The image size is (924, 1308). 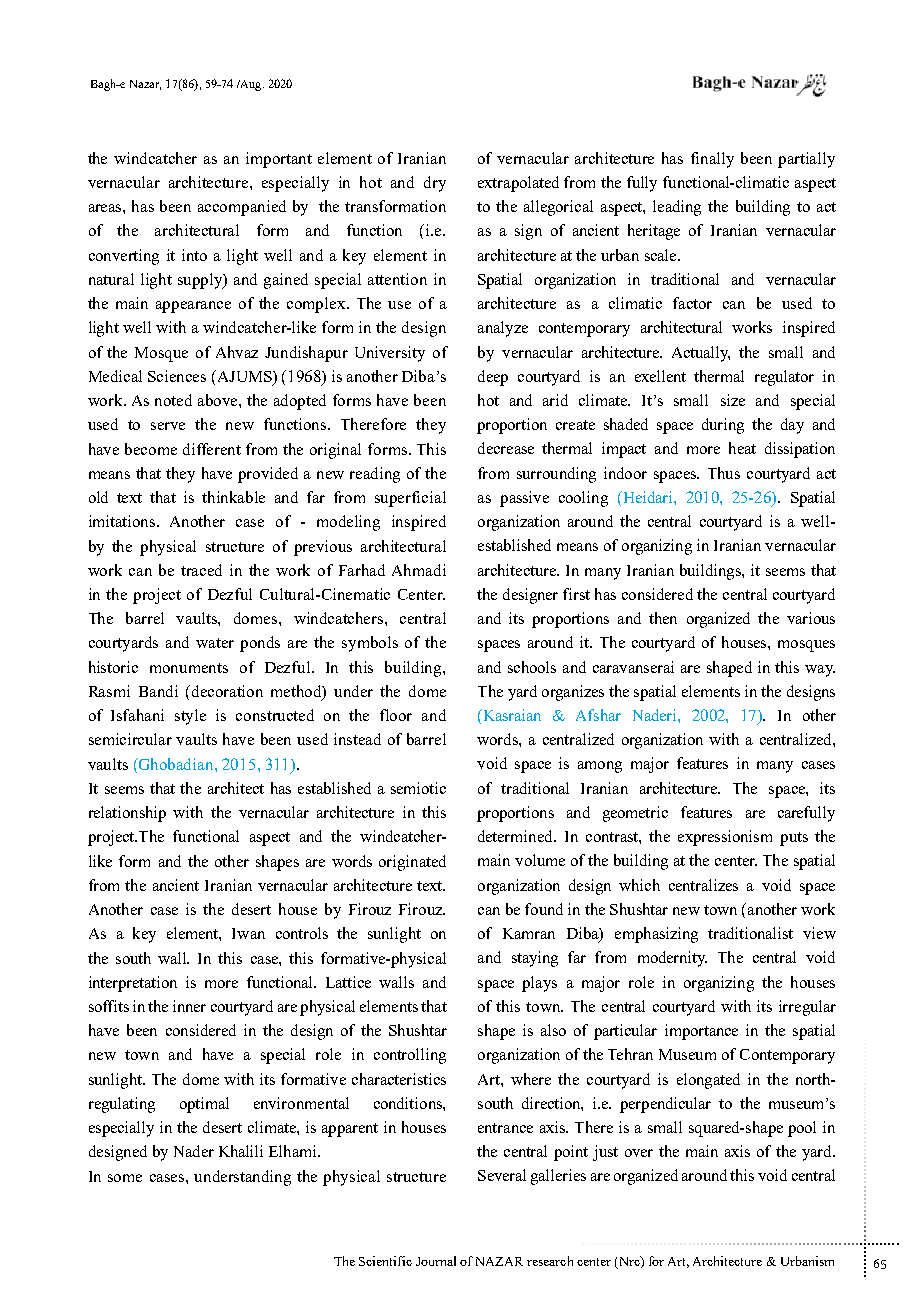 What do you see at coordinates (712, 160) in the document?
I see `finally` at bounding box center [712, 160].
